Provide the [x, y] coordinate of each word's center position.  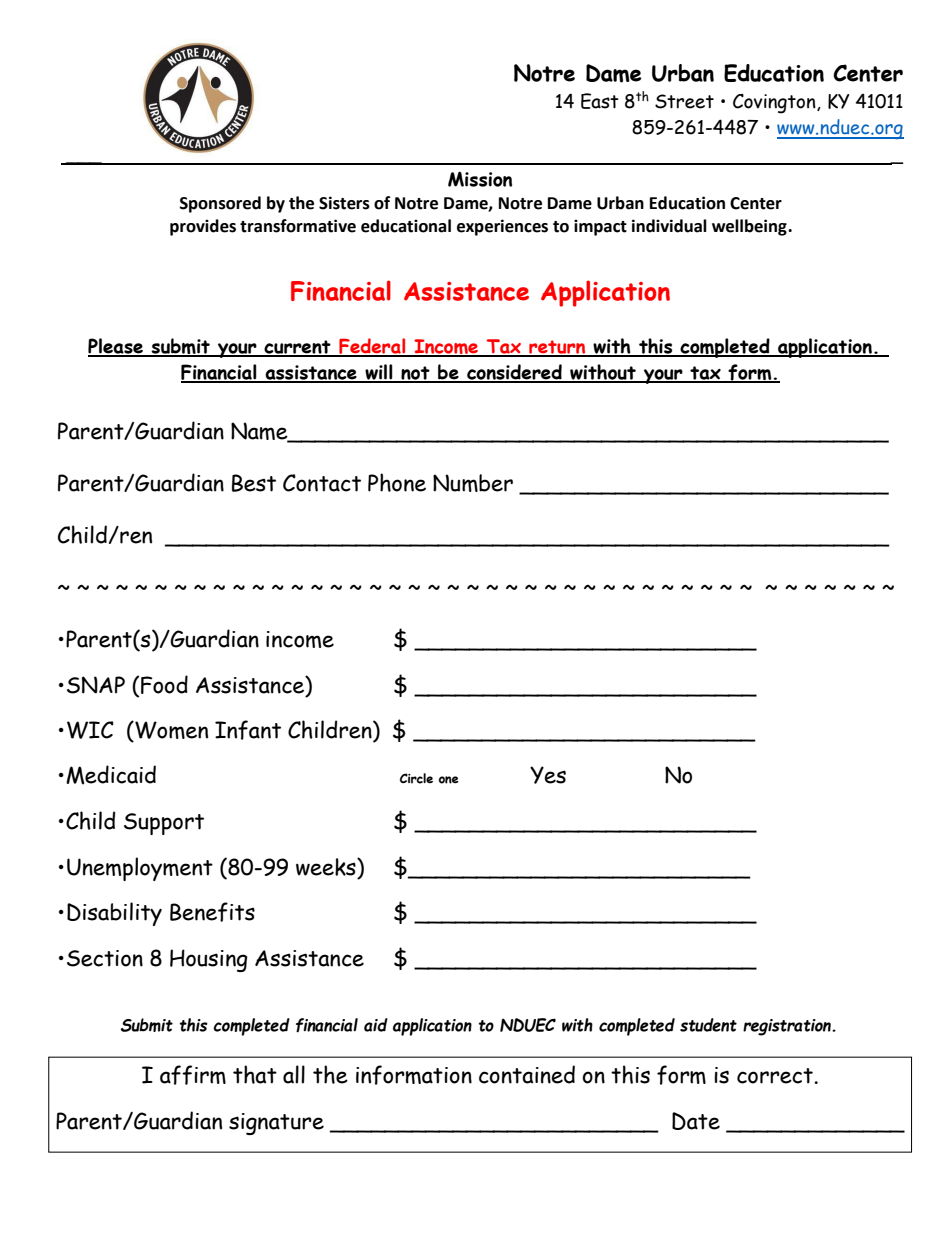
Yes [548, 775]
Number [473, 483]
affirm [193, 1075]
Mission [480, 179]
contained [527, 1074]
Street [684, 101]
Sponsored [220, 204]
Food [164, 684]
